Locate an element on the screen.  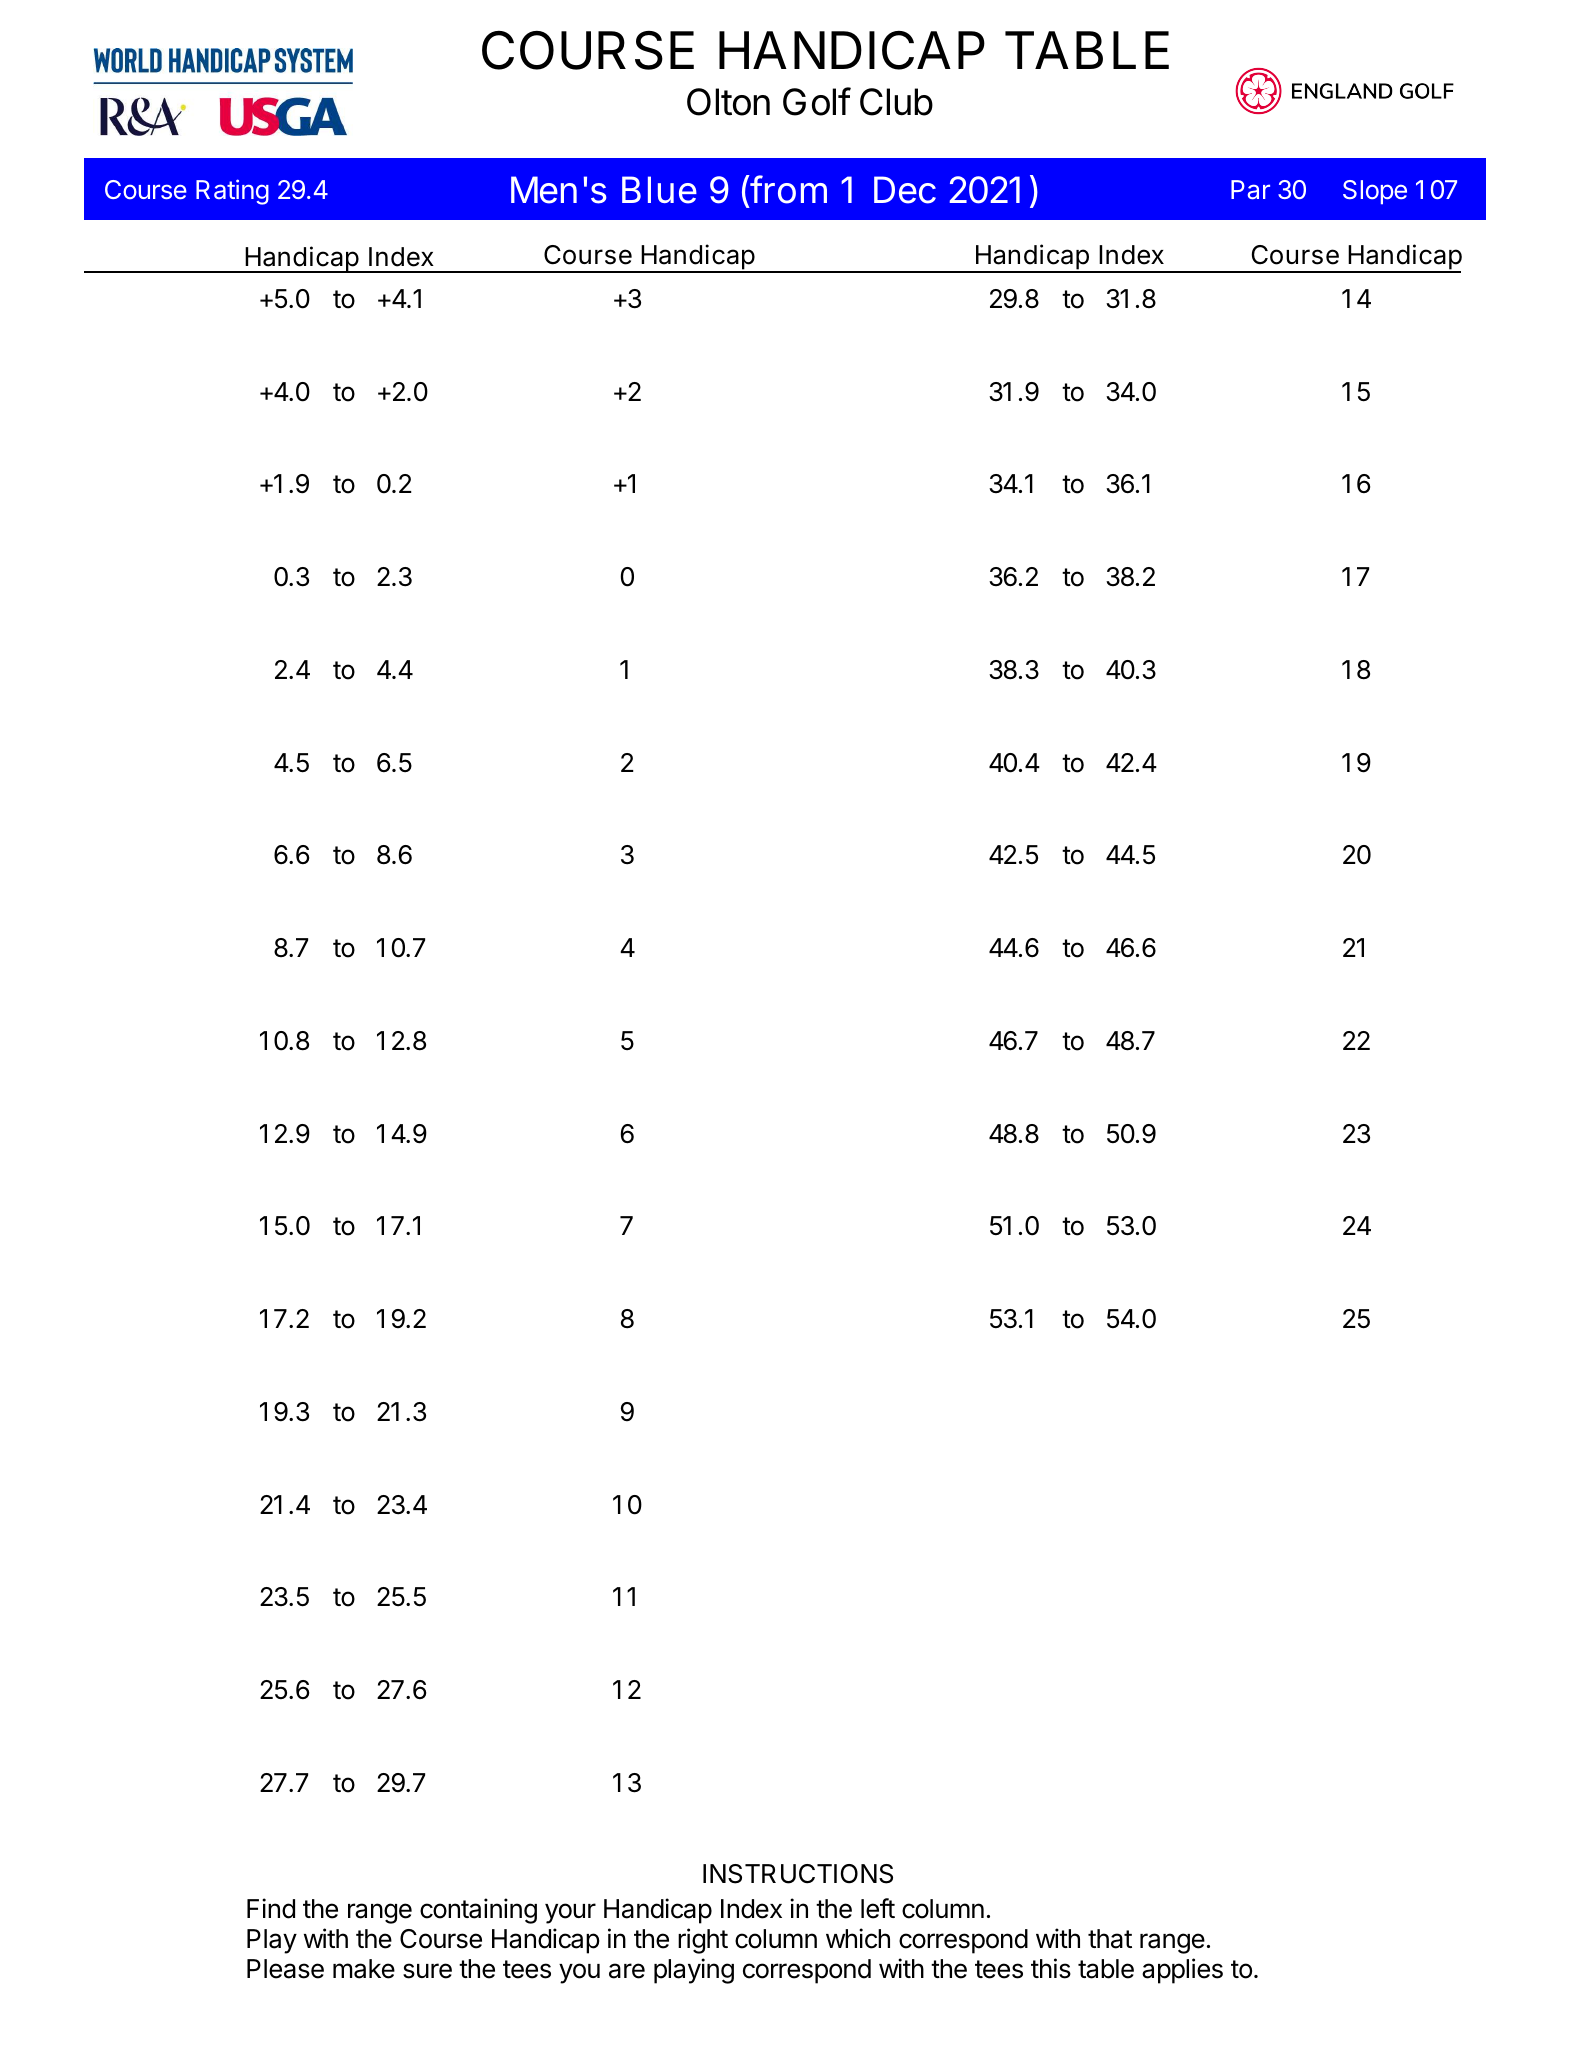
INSTRUCTIONS is located at coordinates (798, 1874).
